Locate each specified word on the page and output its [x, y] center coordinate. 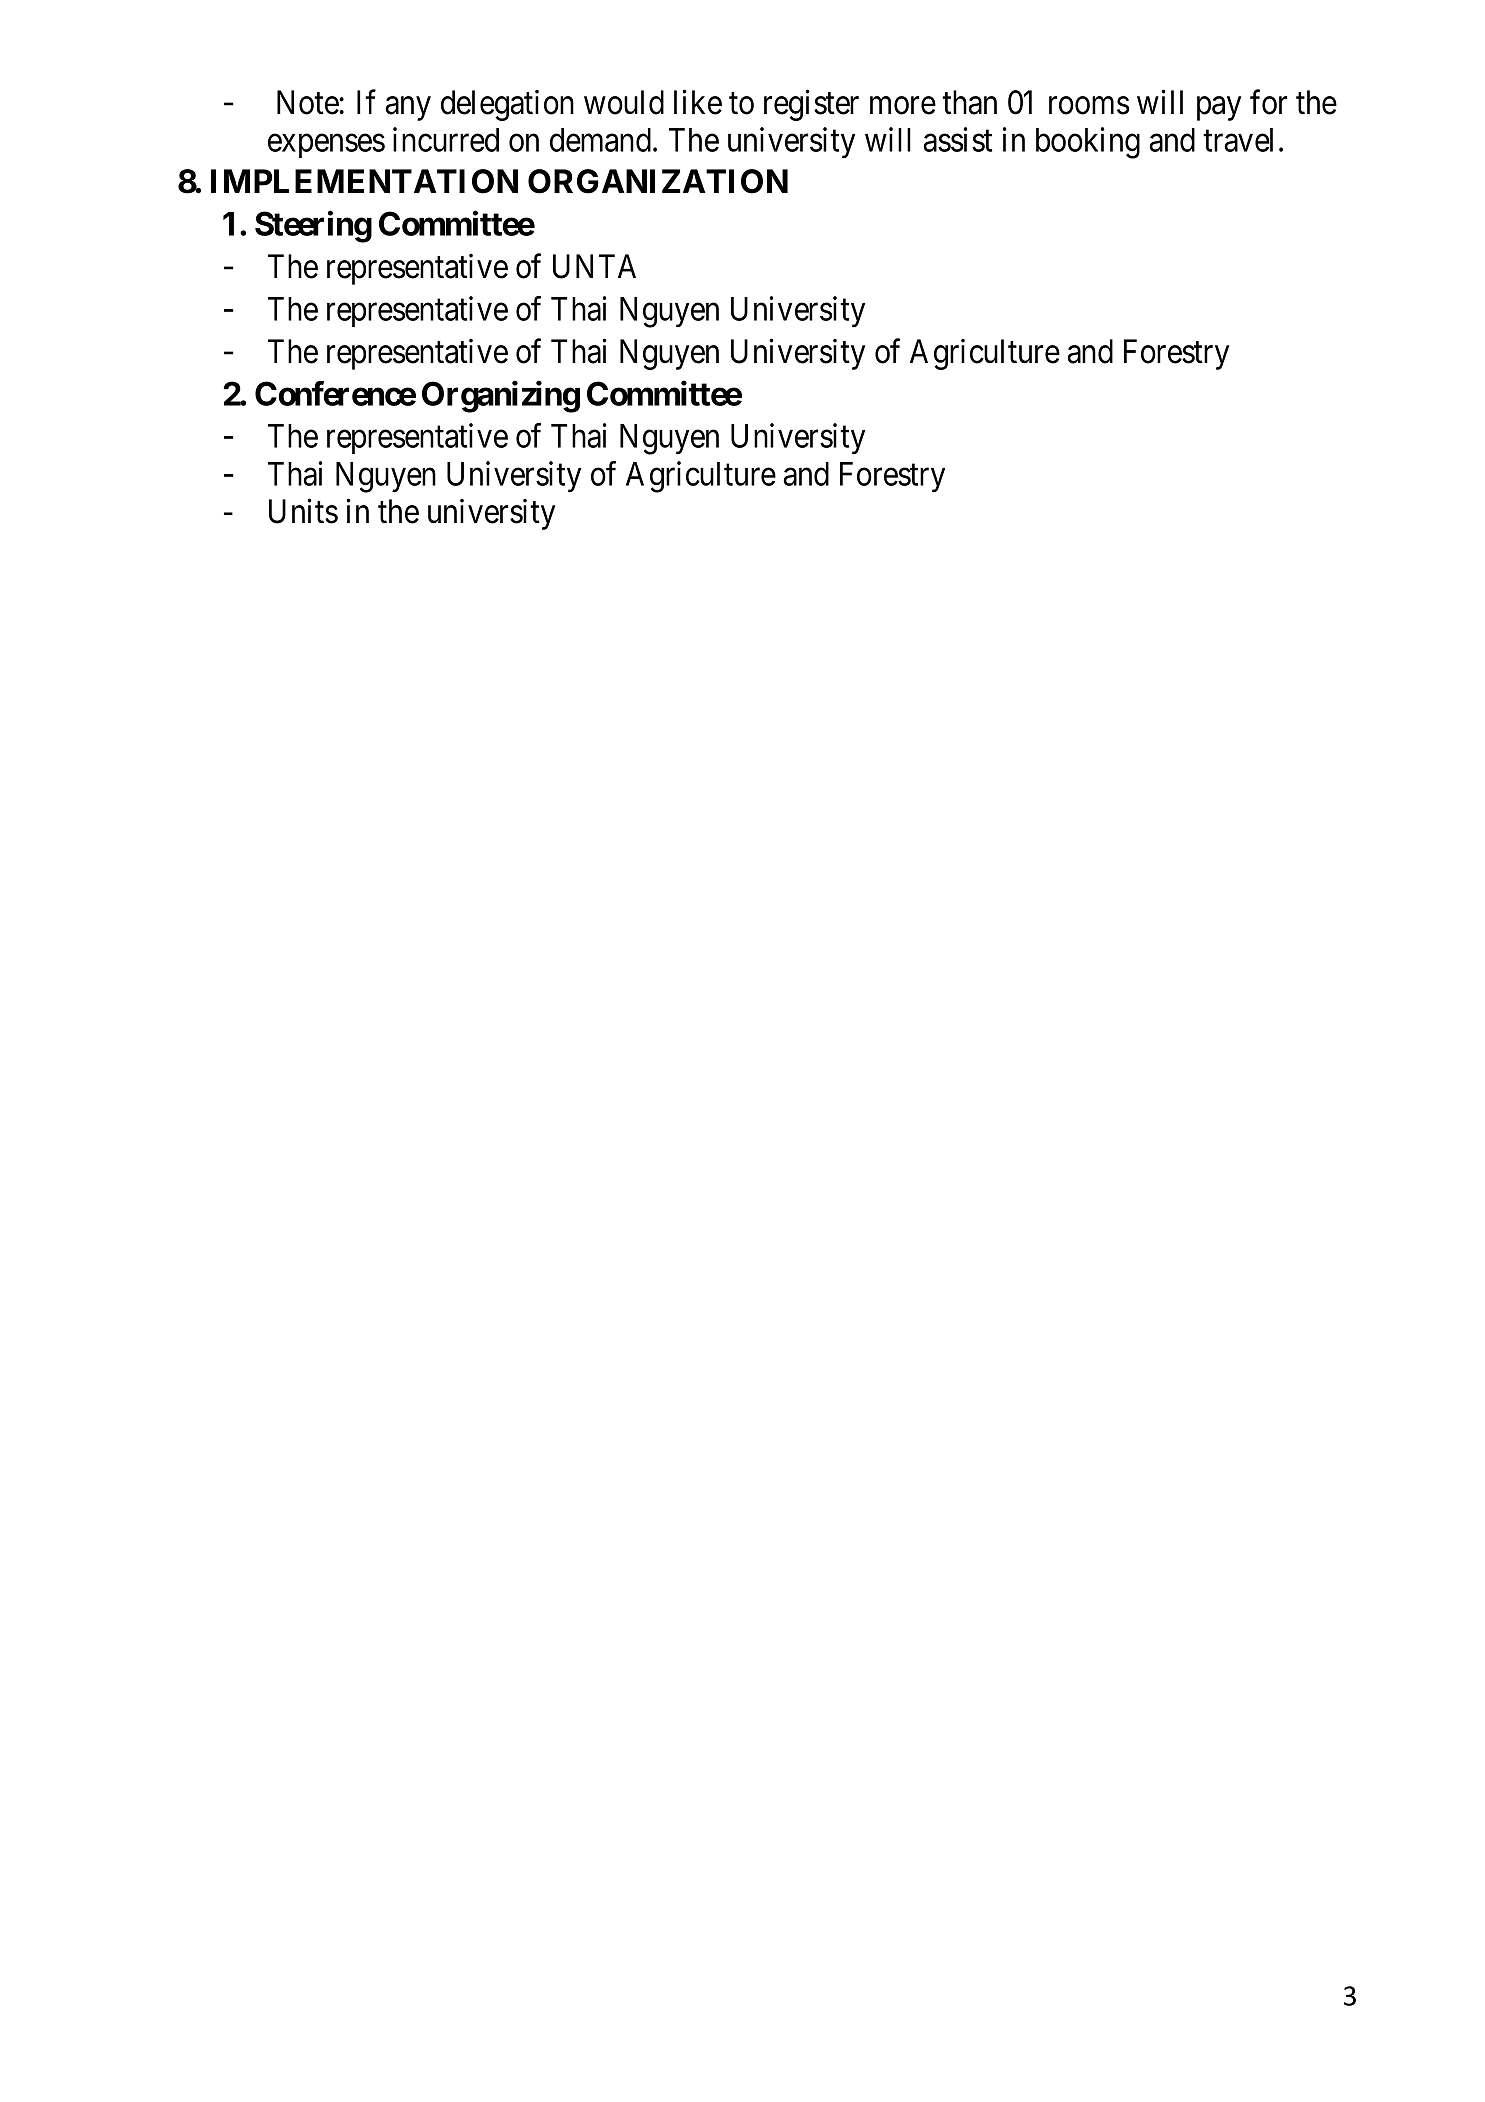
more [903, 106]
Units [303, 511]
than [969, 102]
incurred [446, 139]
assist [957, 139]
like [698, 102]
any [408, 109]
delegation [507, 105]
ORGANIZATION [658, 181]
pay [1219, 109]
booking [1088, 143]
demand [602, 140]
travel [1238, 140]
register [811, 105]
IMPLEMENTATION [364, 181]
